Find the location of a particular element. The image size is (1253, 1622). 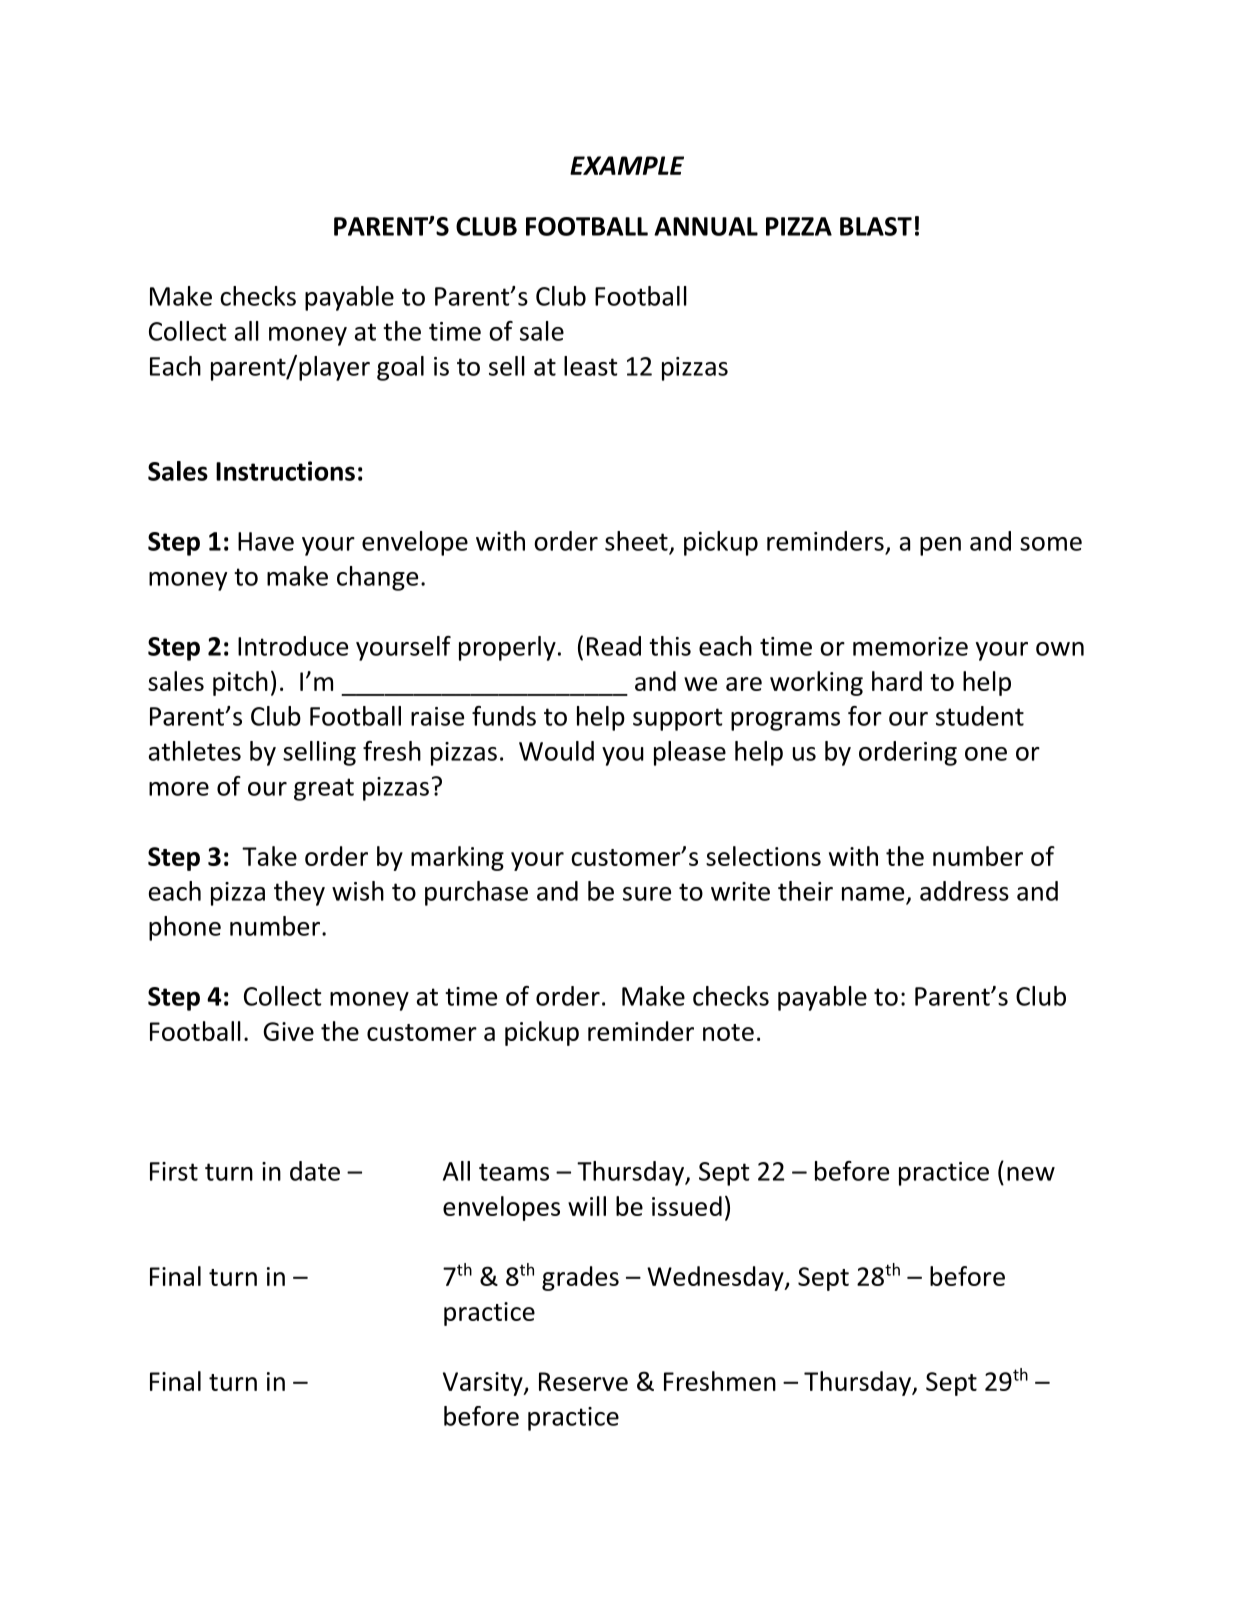

sheet is located at coordinates (636, 541).
